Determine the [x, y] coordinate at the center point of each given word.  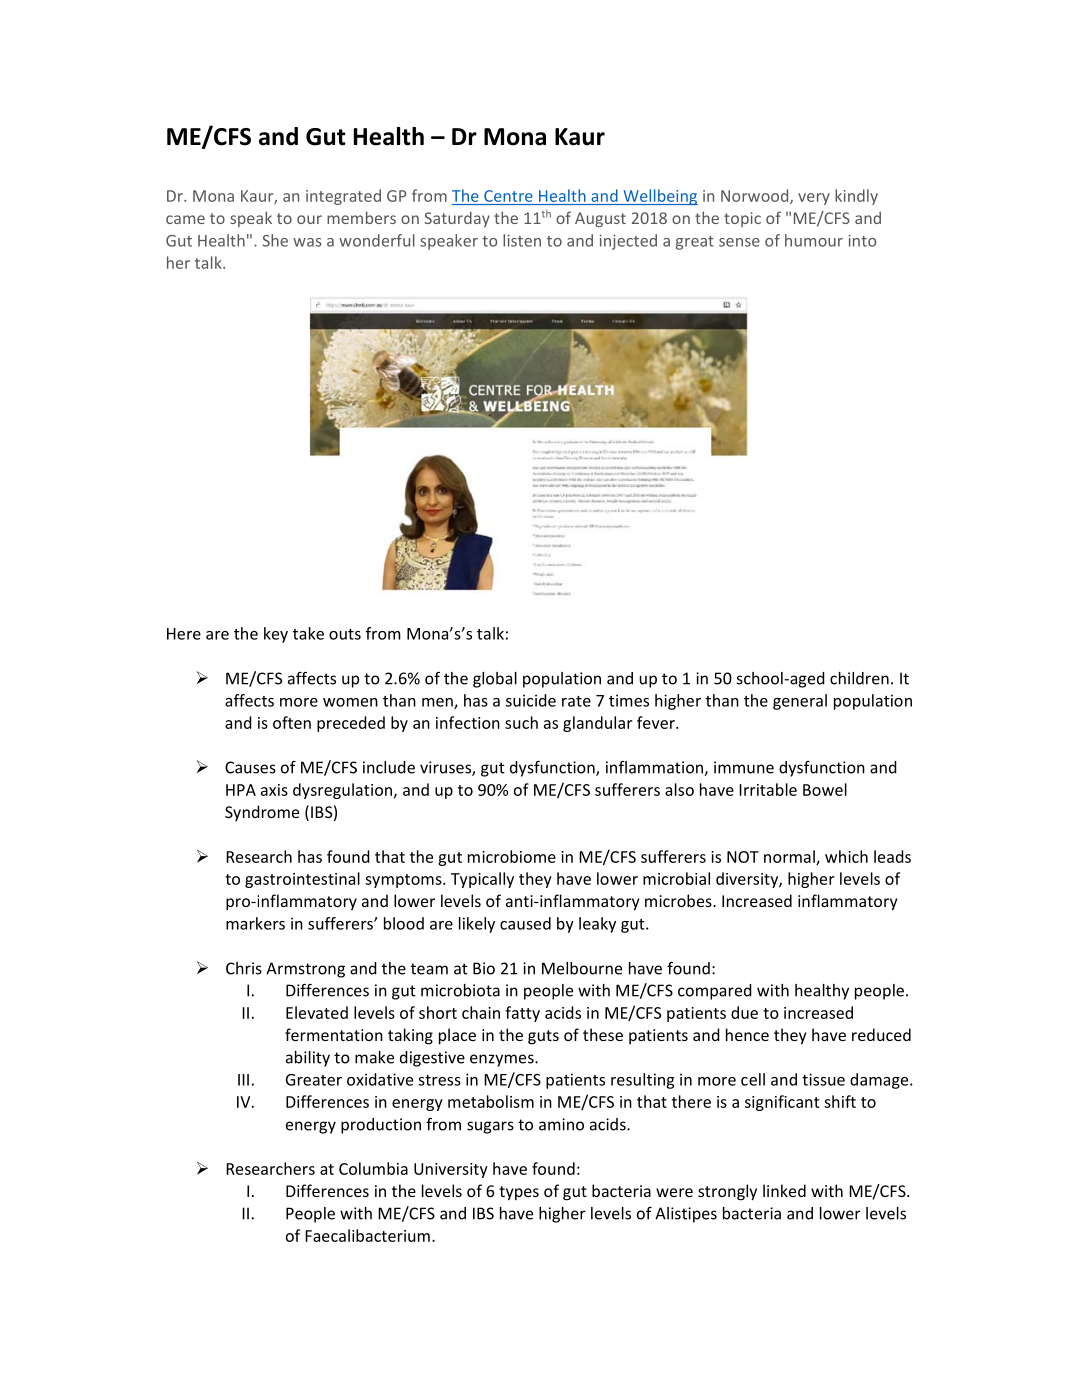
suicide [531, 700]
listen [522, 240]
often [292, 722]
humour [814, 240]
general [800, 702]
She [275, 240]
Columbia [373, 1168]
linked [784, 1190]
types [519, 1193]
